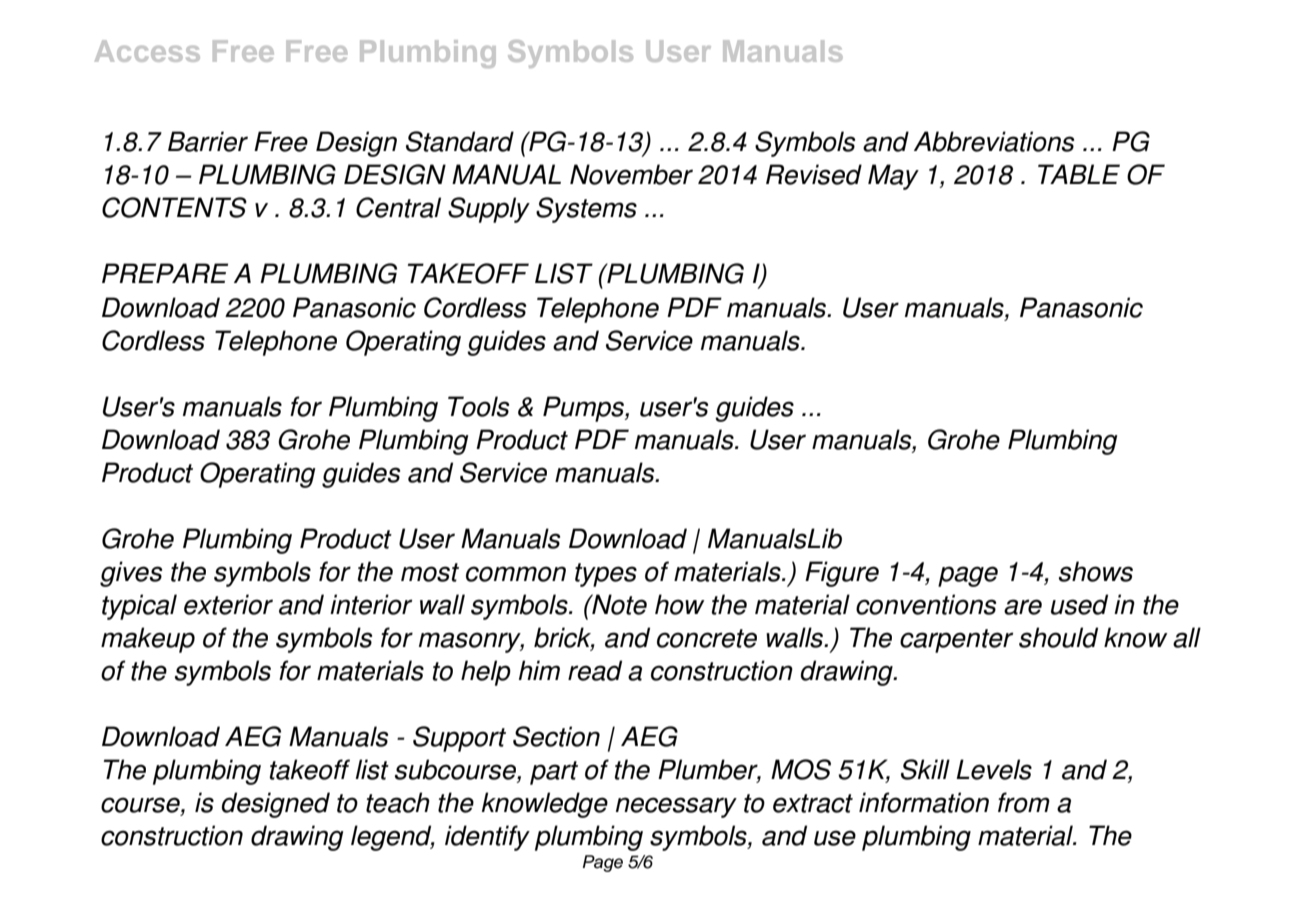 The width and height of the screenshot is (1311, 924). Describe the element at coordinates (460, 141) in the screenshot. I see `Standard` at that location.
